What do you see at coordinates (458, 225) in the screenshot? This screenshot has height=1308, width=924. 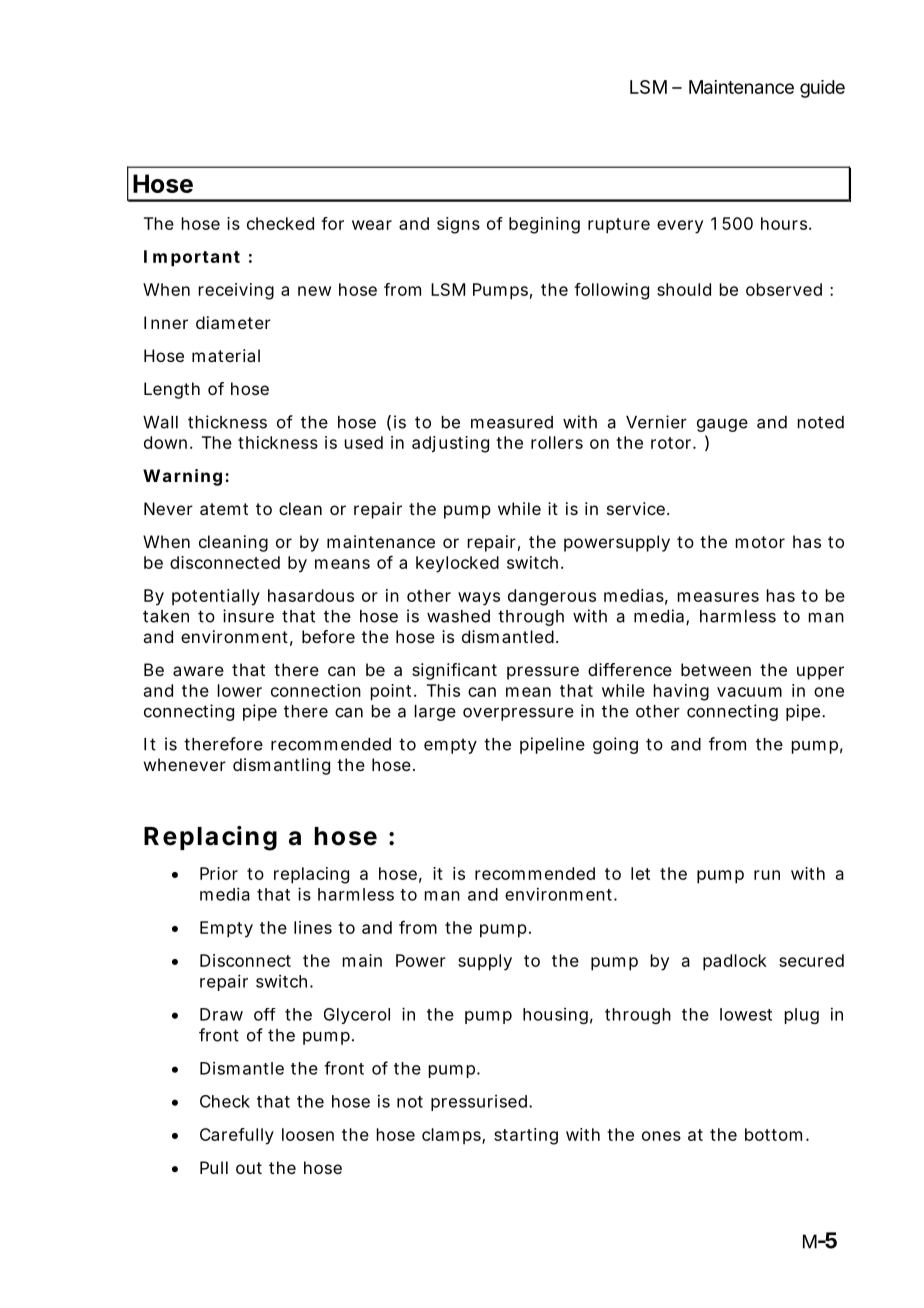 I see `signs` at bounding box center [458, 225].
